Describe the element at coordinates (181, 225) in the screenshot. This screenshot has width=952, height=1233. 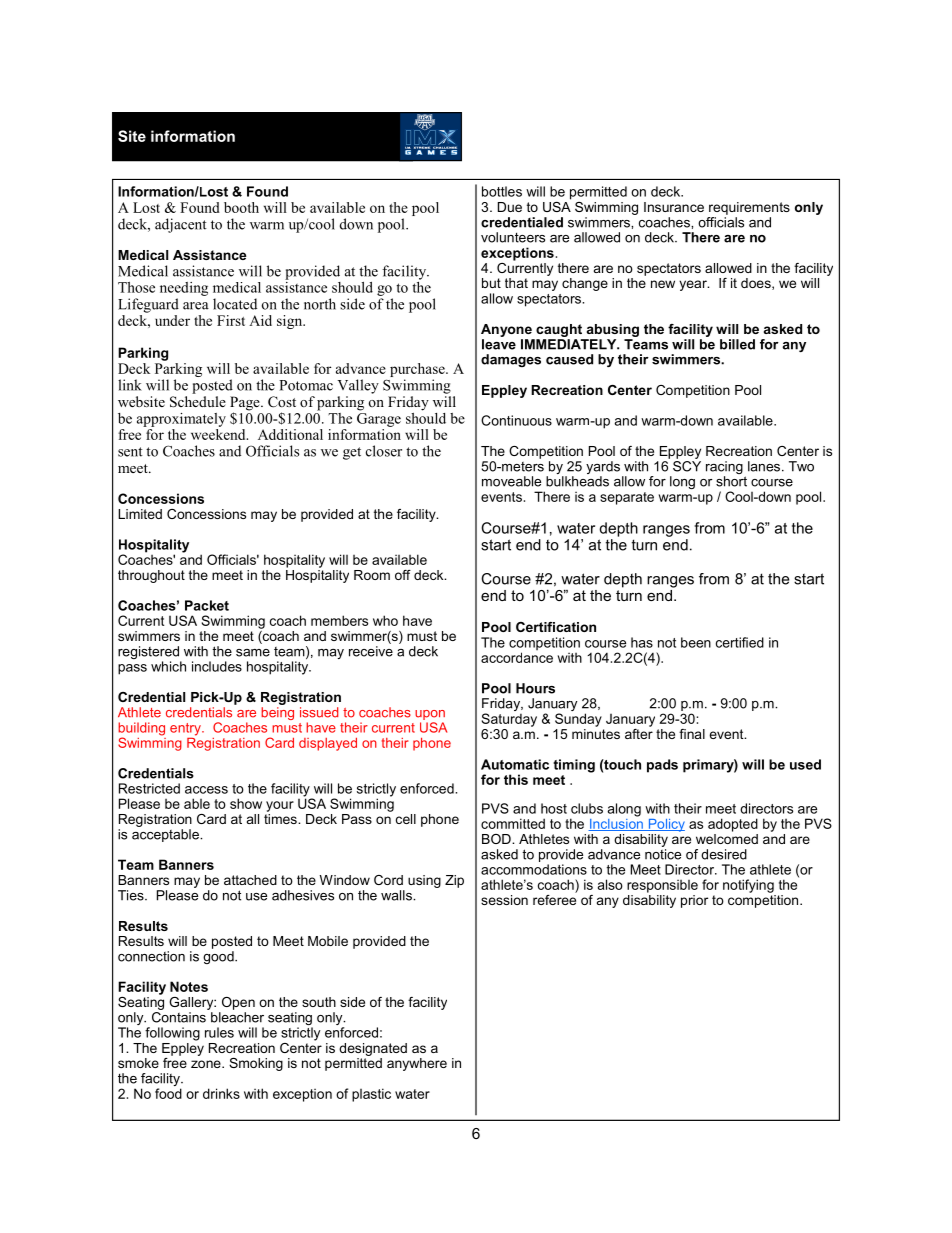
I see `adjacent` at that location.
